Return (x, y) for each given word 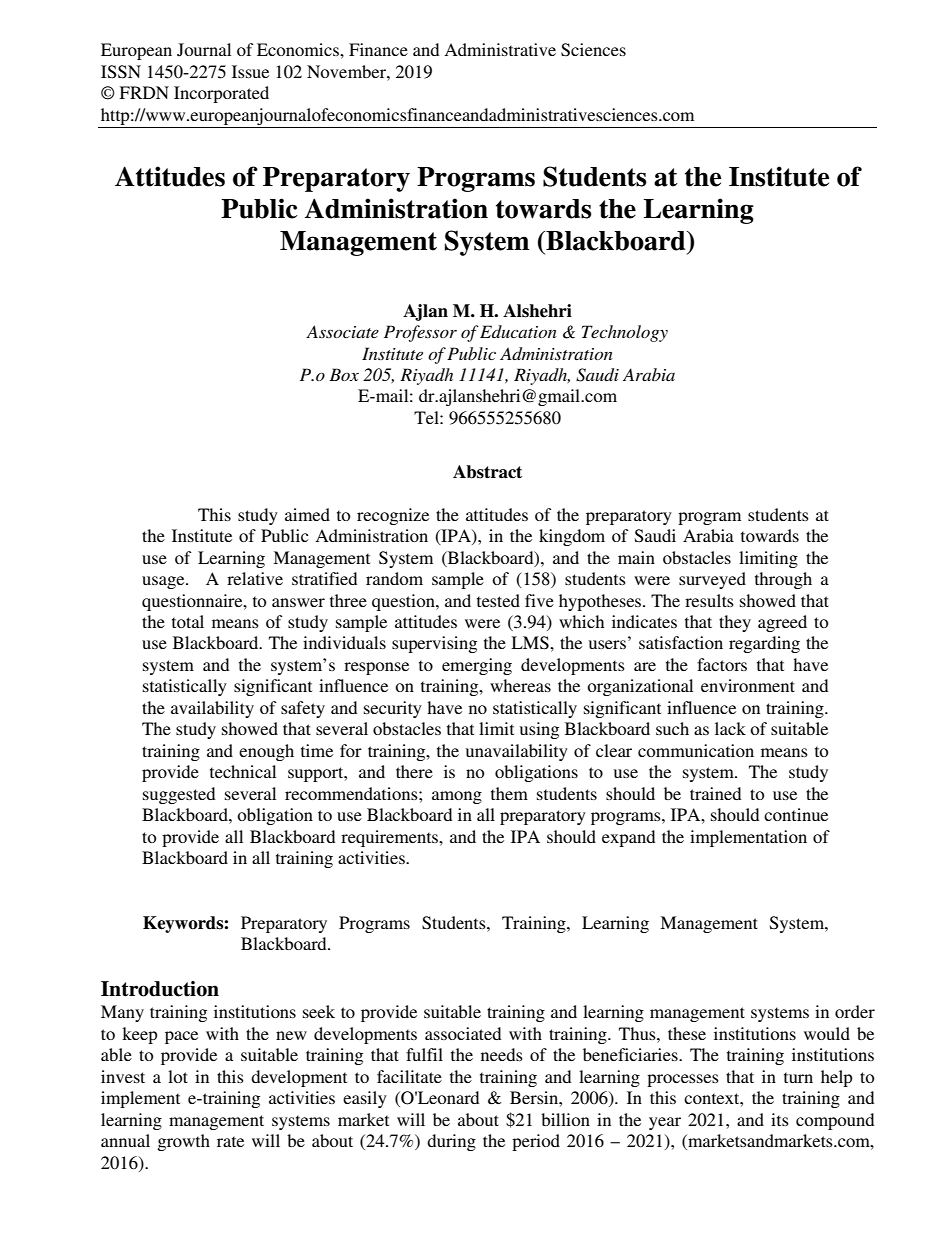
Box (344, 374)
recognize (393, 516)
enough (266, 752)
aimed (307, 514)
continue (796, 814)
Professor (420, 333)
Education (518, 331)
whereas (520, 685)
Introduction (160, 989)
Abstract (487, 472)
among (457, 797)
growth (183, 1142)
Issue (250, 71)
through (783, 580)
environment (748, 685)
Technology (625, 333)
